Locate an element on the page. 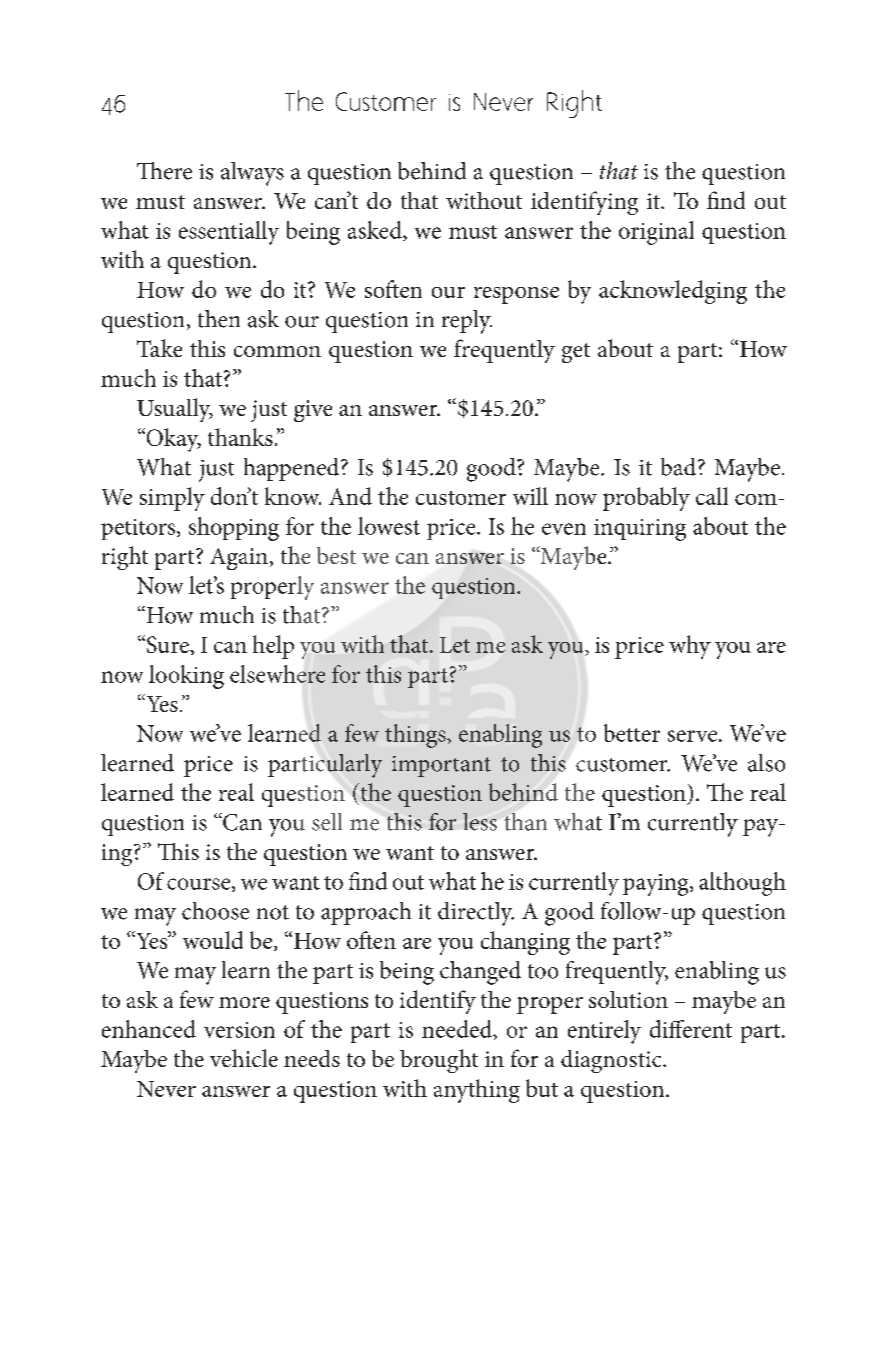 This document has width=887, height=1372. asked is located at coordinates (376, 231).
